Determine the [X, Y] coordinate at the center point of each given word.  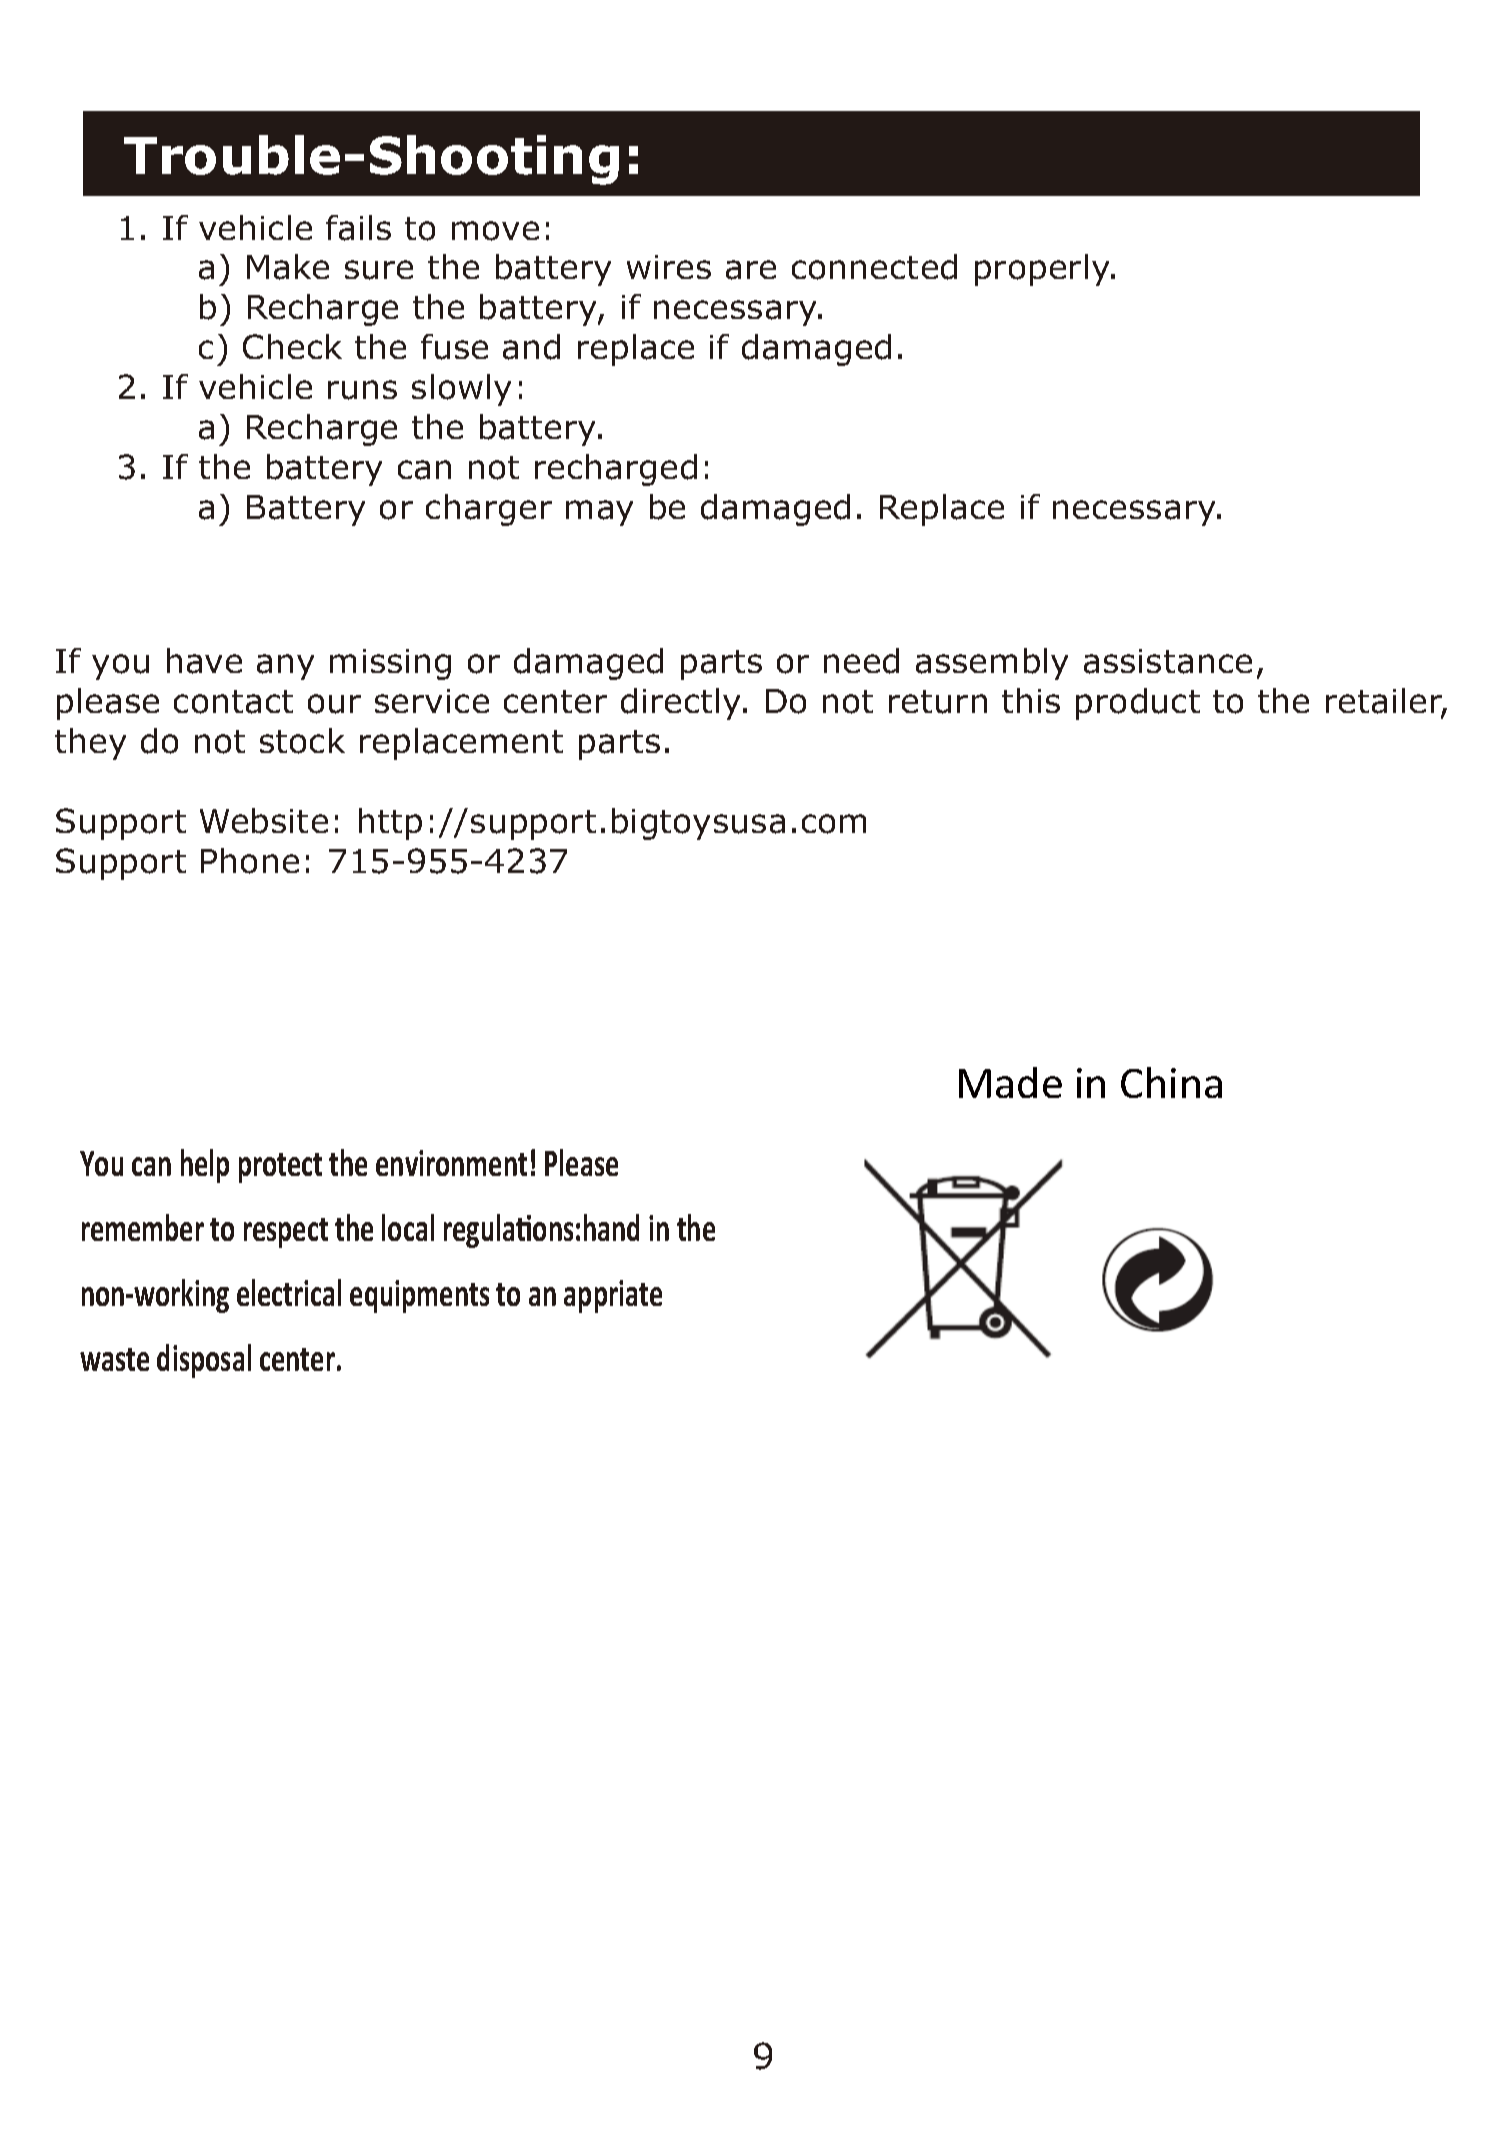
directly [682, 704]
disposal [204, 1361]
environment [451, 1163]
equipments [419, 1296]
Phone [250, 861]
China [1171, 1082]
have [204, 661]
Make [288, 267]
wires [669, 267]
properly [1043, 270]
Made [1010, 1082]
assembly [992, 664]
